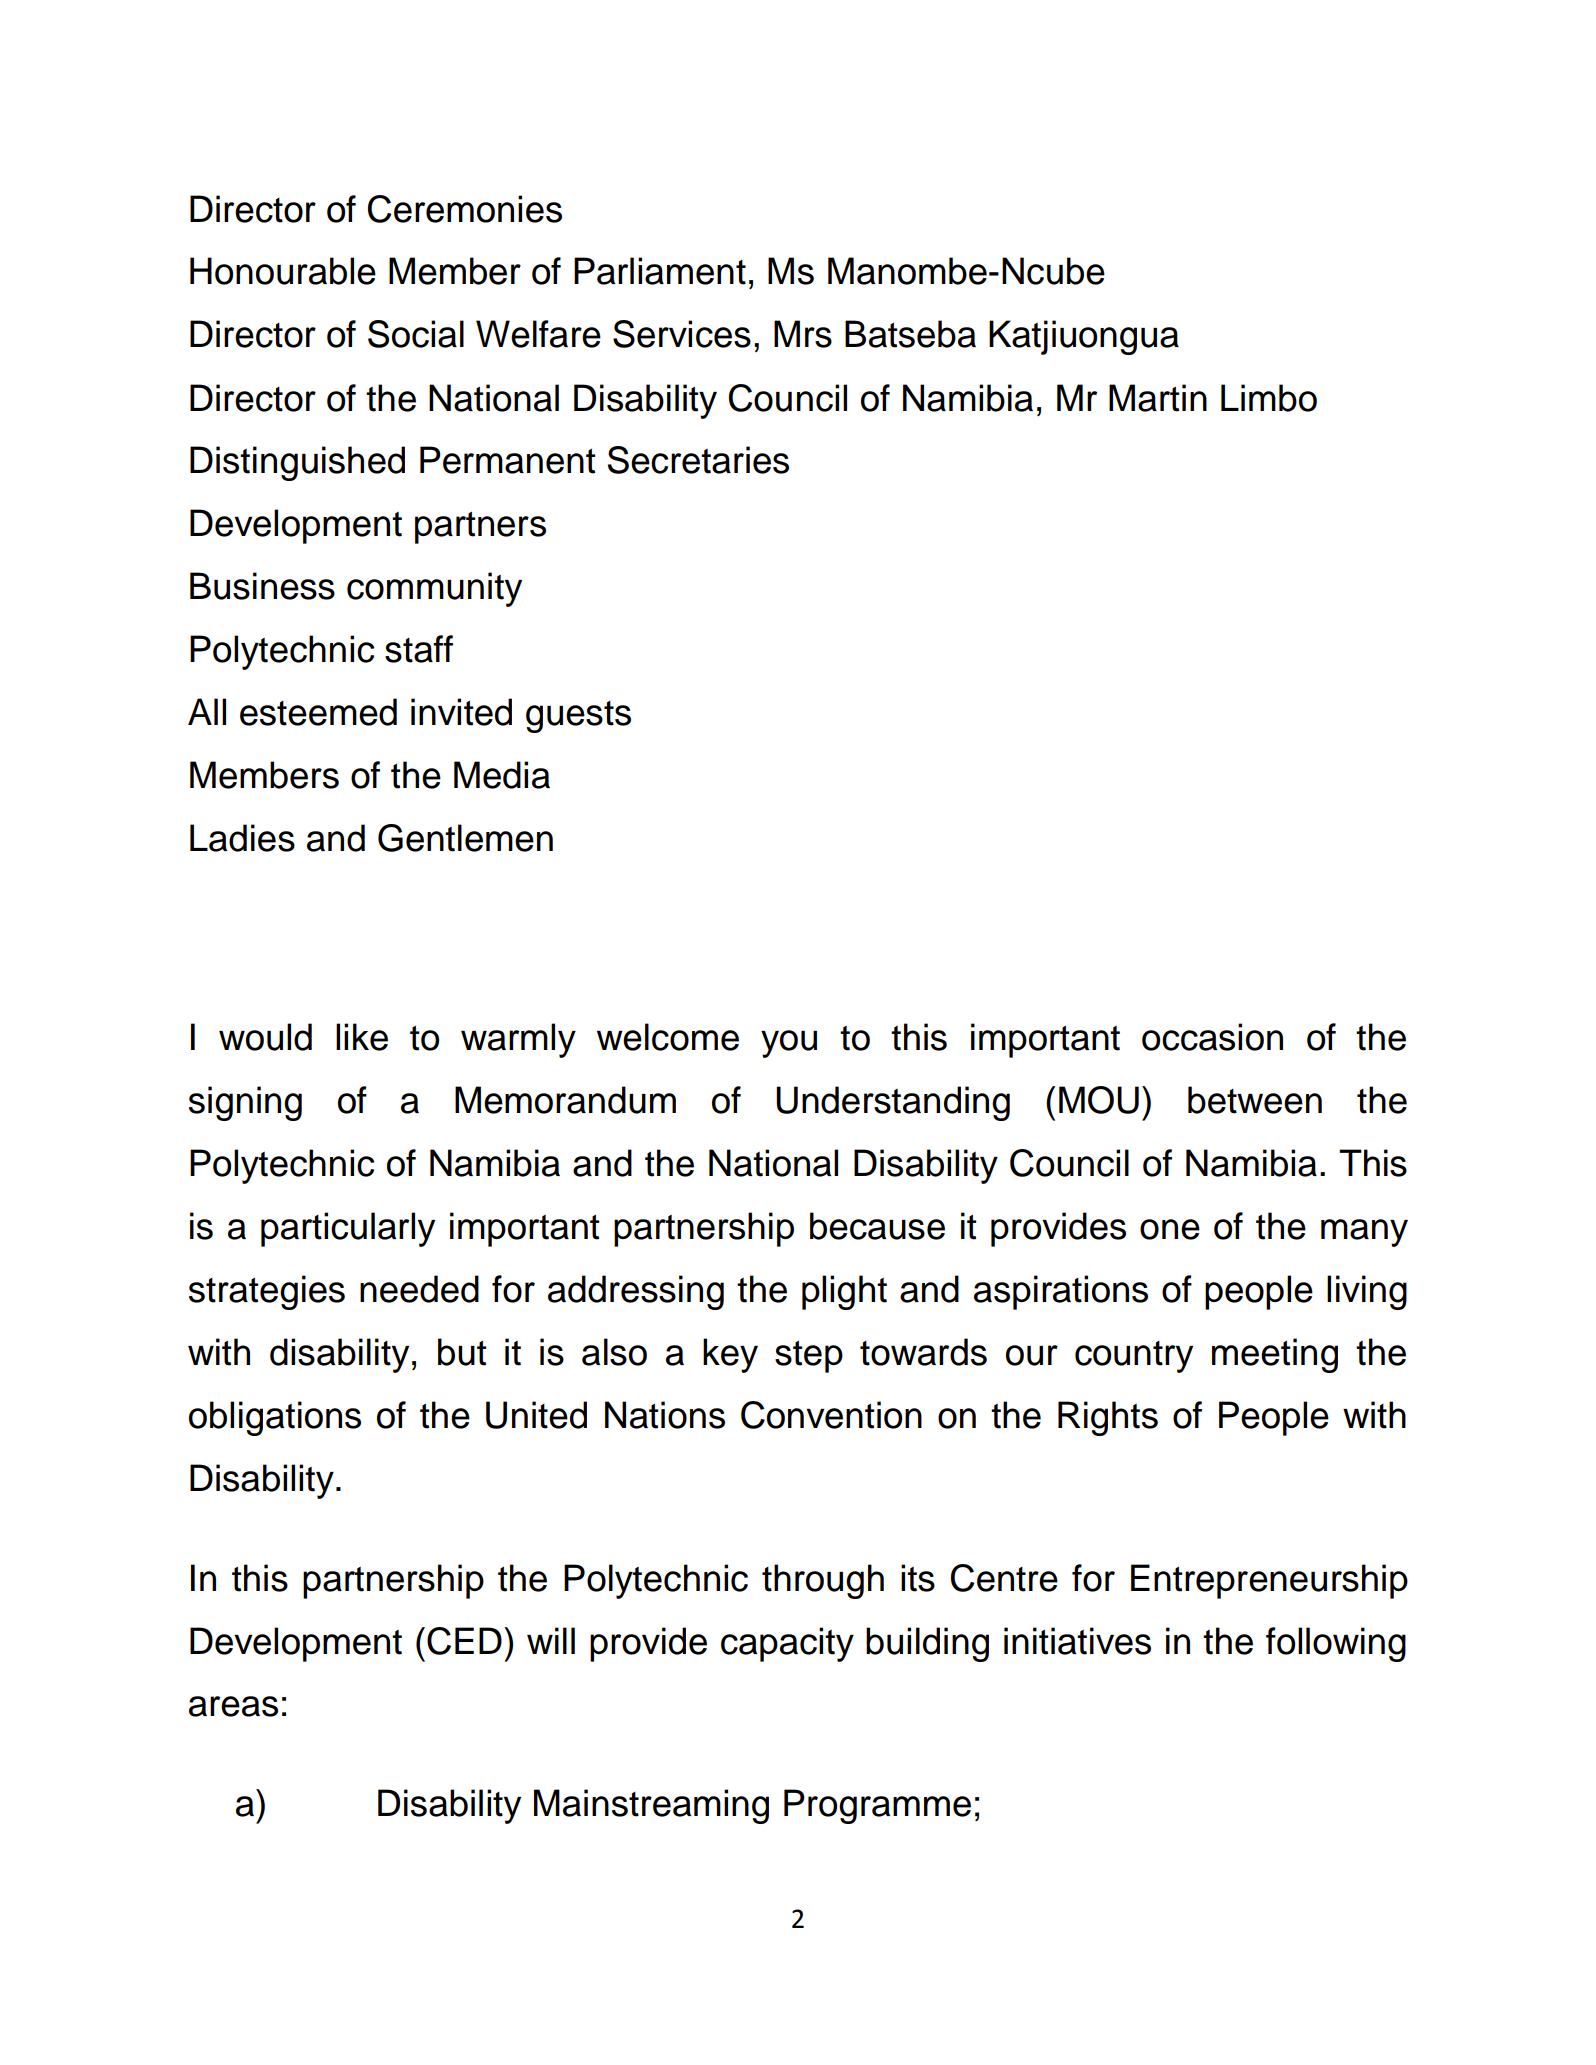  I want to click on following, so click(1336, 1644).
